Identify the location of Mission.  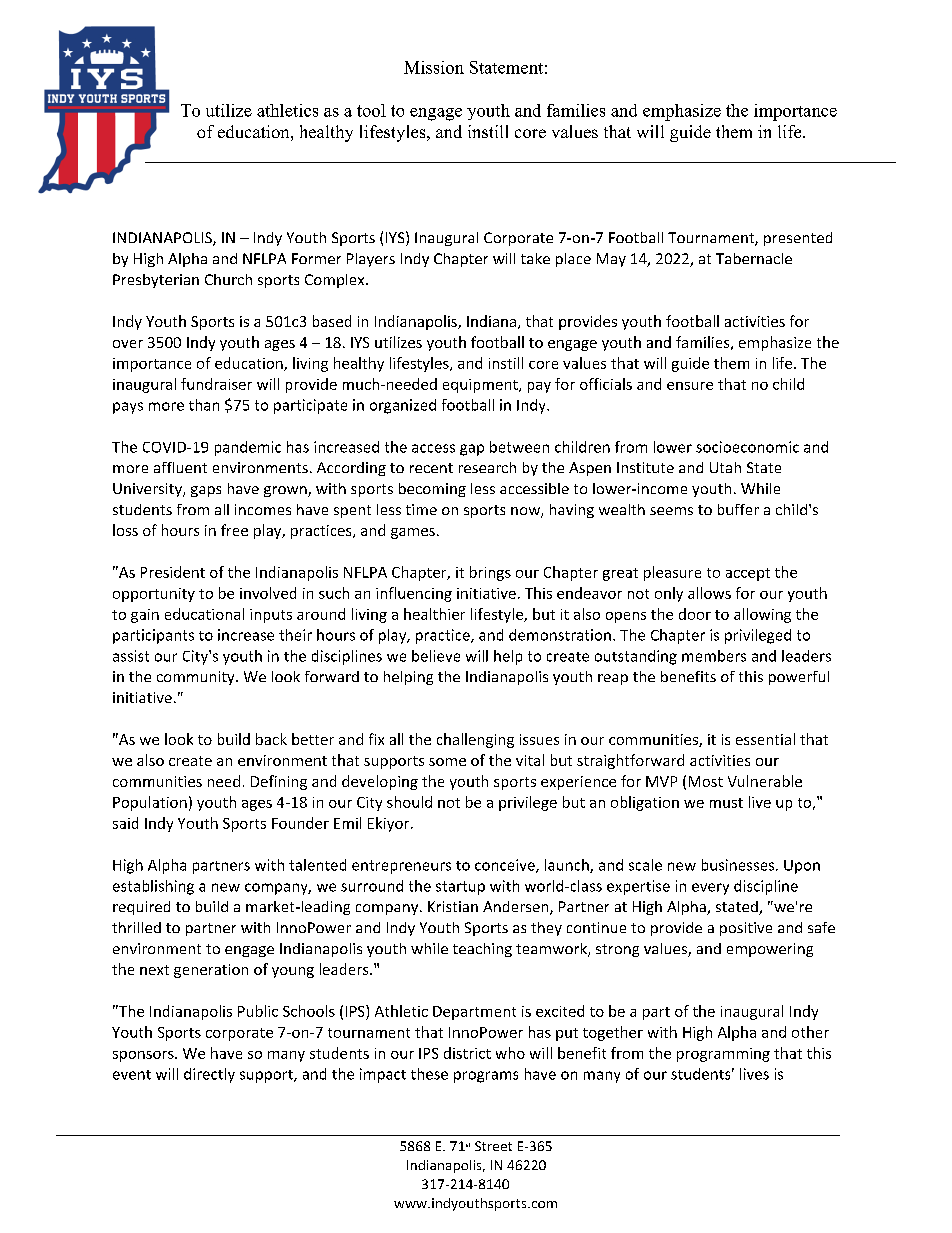
(434, 67).
